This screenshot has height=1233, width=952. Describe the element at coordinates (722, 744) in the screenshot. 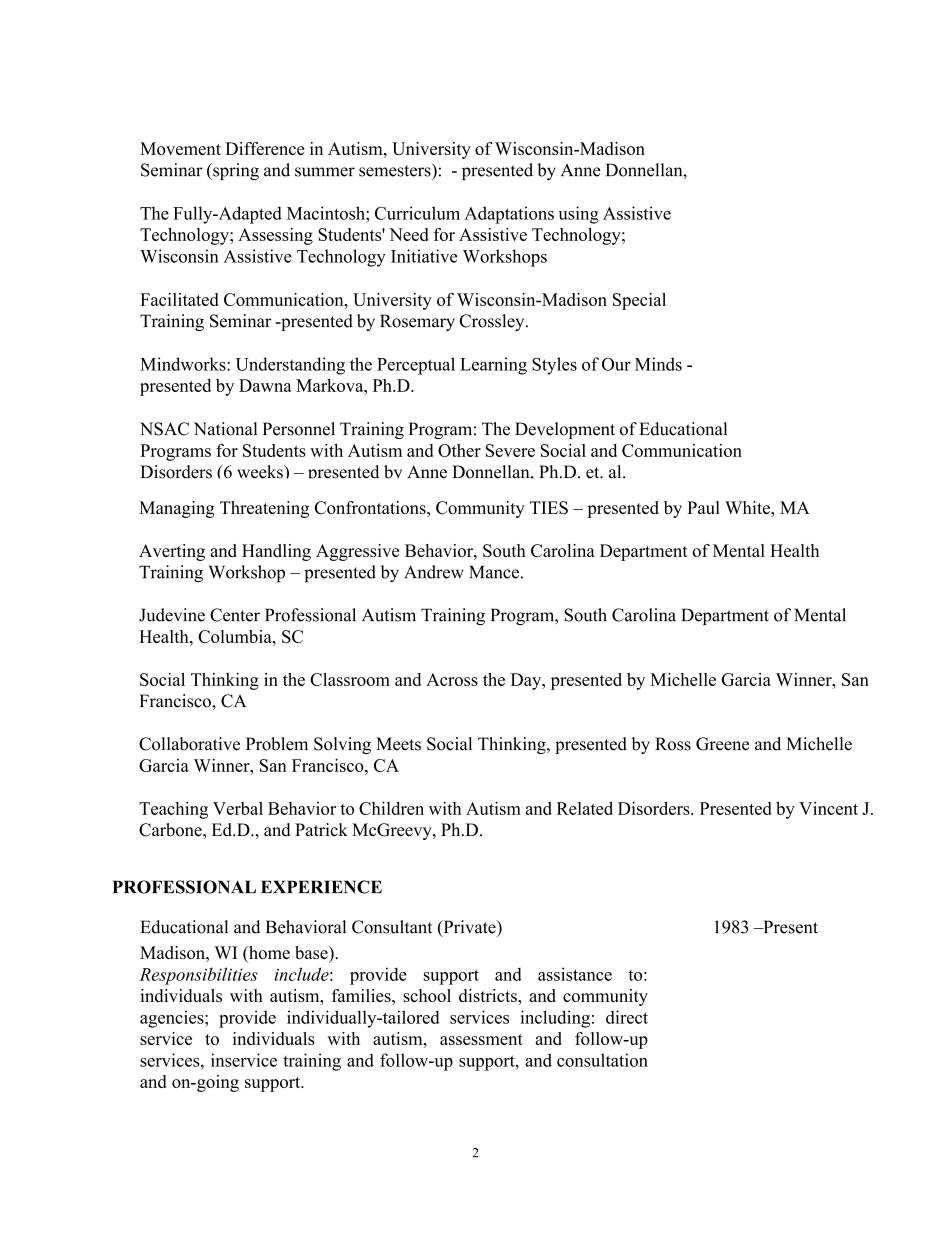

I see `Greene` at that location.
